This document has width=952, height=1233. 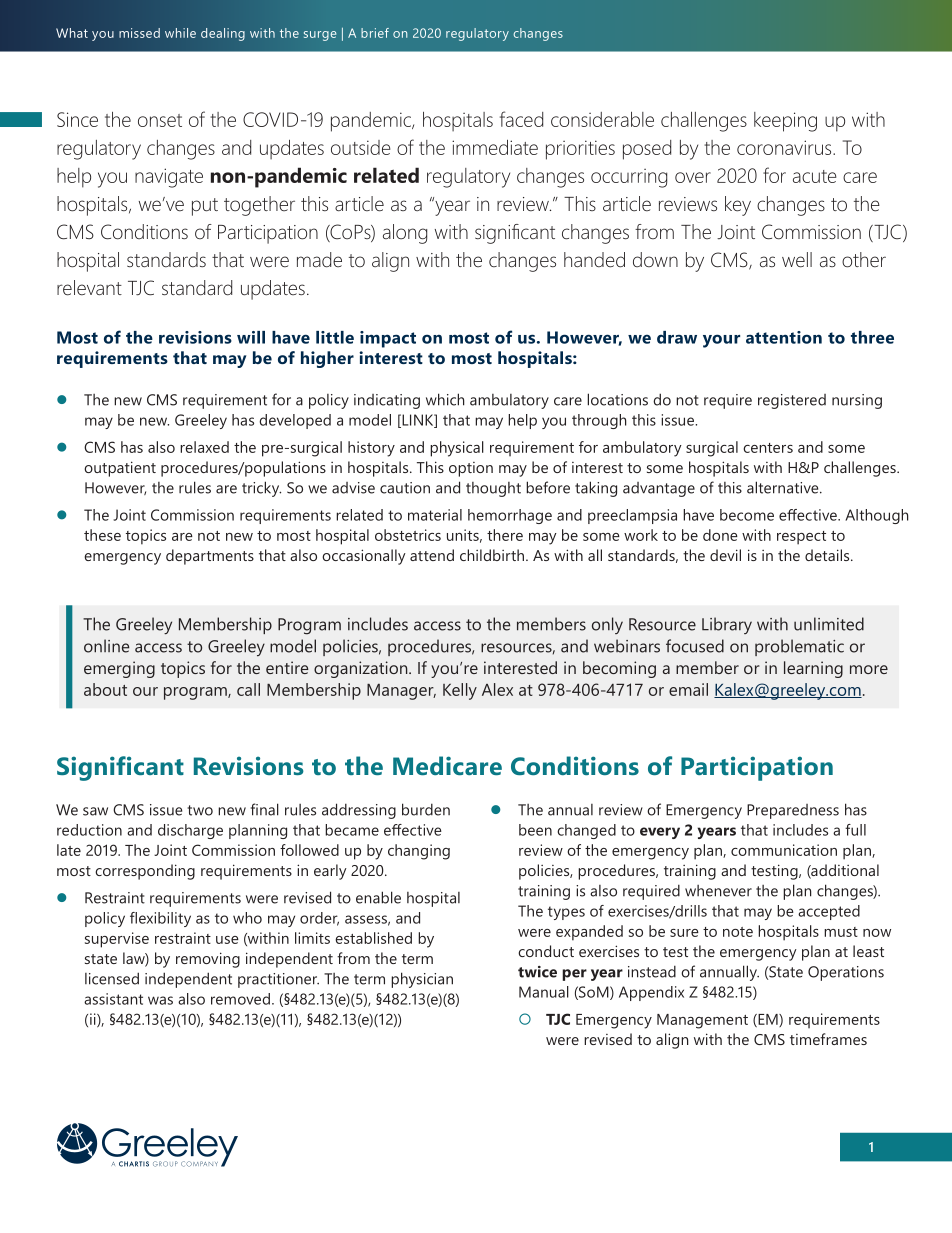 I want to click on departments, so click(x=210, y=557).
